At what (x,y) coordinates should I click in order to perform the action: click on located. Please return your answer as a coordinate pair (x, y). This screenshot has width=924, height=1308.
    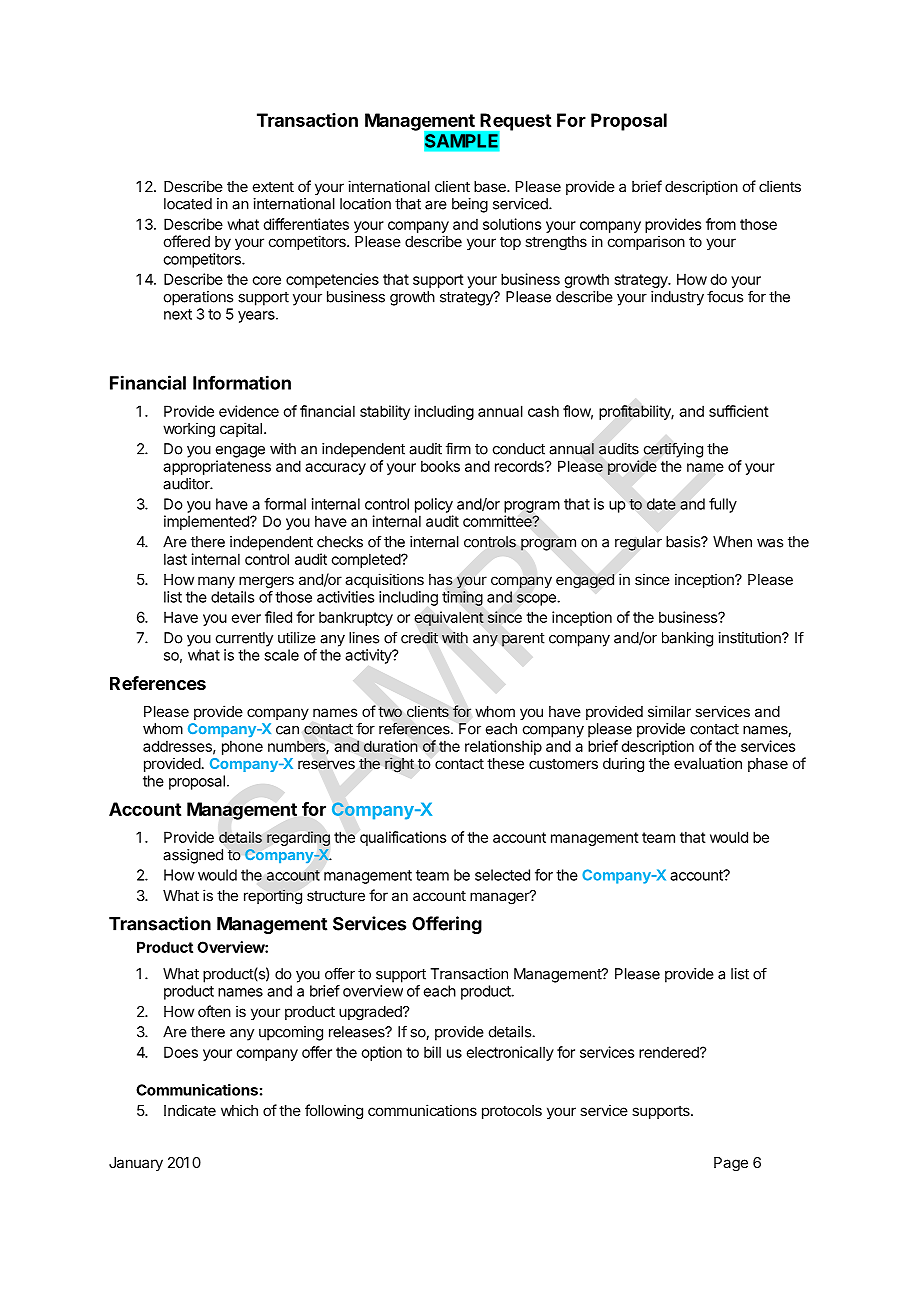
    Looking at the image, I should click on (188, 204).
